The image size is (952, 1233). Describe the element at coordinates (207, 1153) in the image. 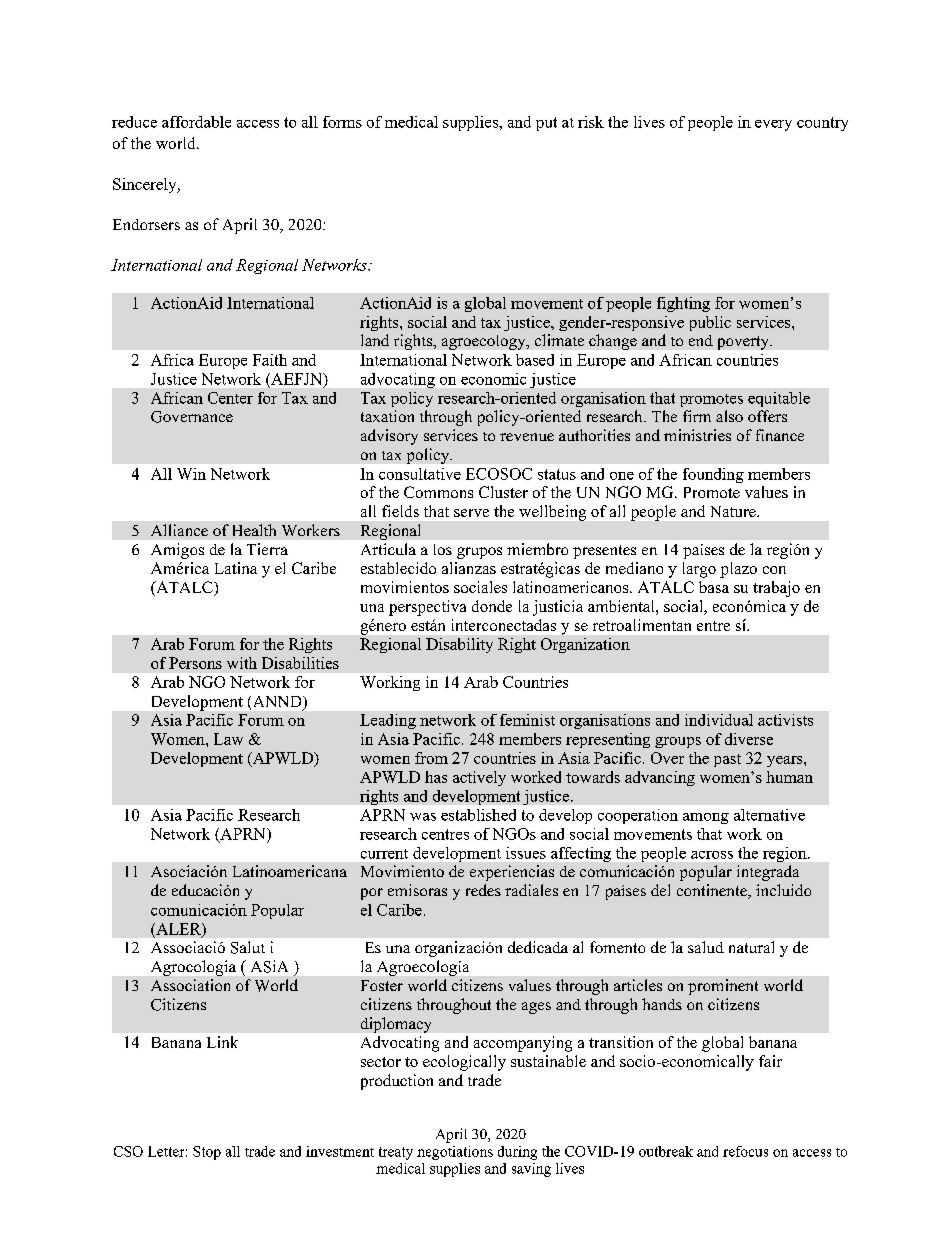

I see `Stop` at that location.
